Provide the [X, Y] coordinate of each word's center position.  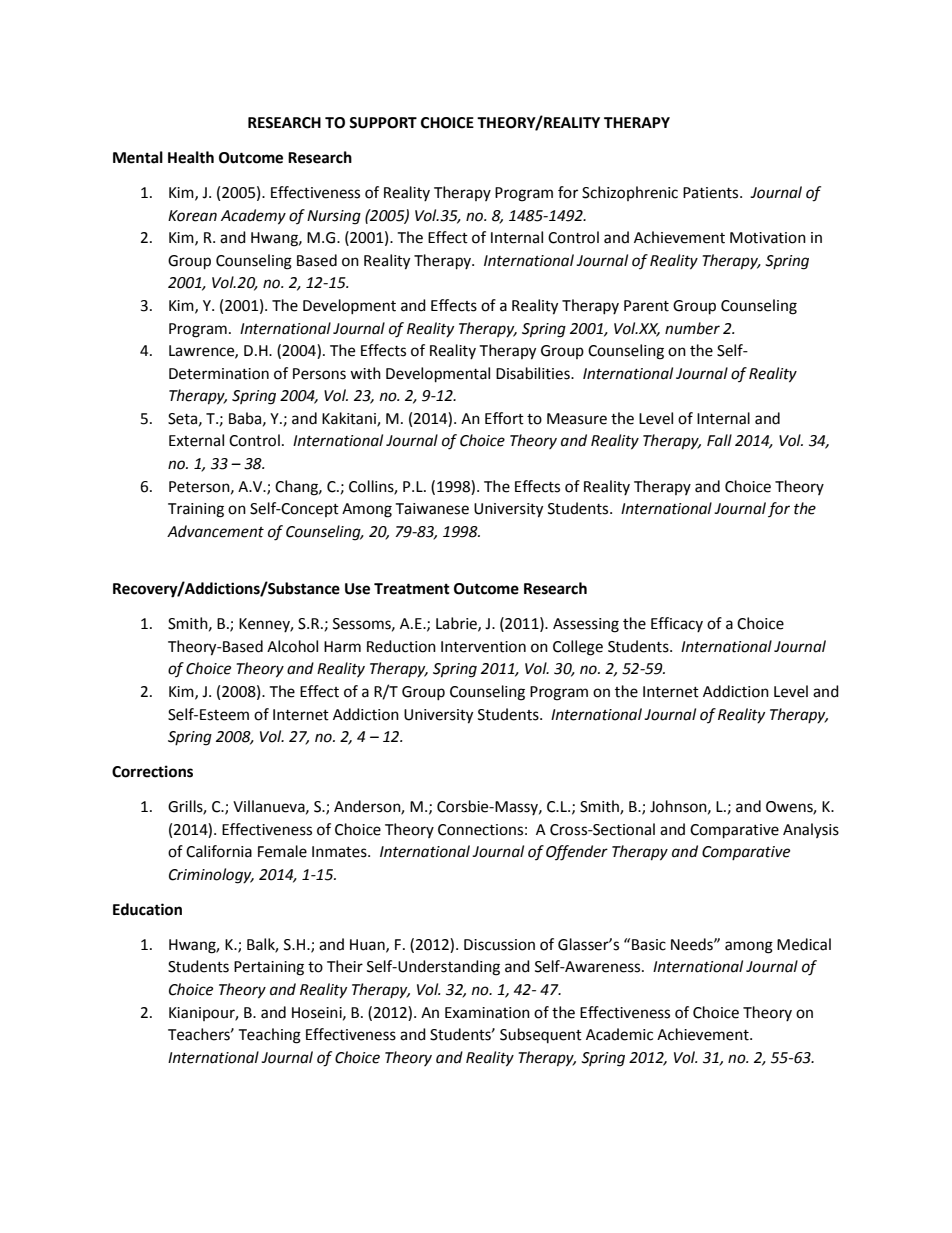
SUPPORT [383, 123]
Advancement [215, 531]
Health [191, 157]
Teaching [269, 1036]
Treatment [412, 589]
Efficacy [677, 624]
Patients [712, 193]
